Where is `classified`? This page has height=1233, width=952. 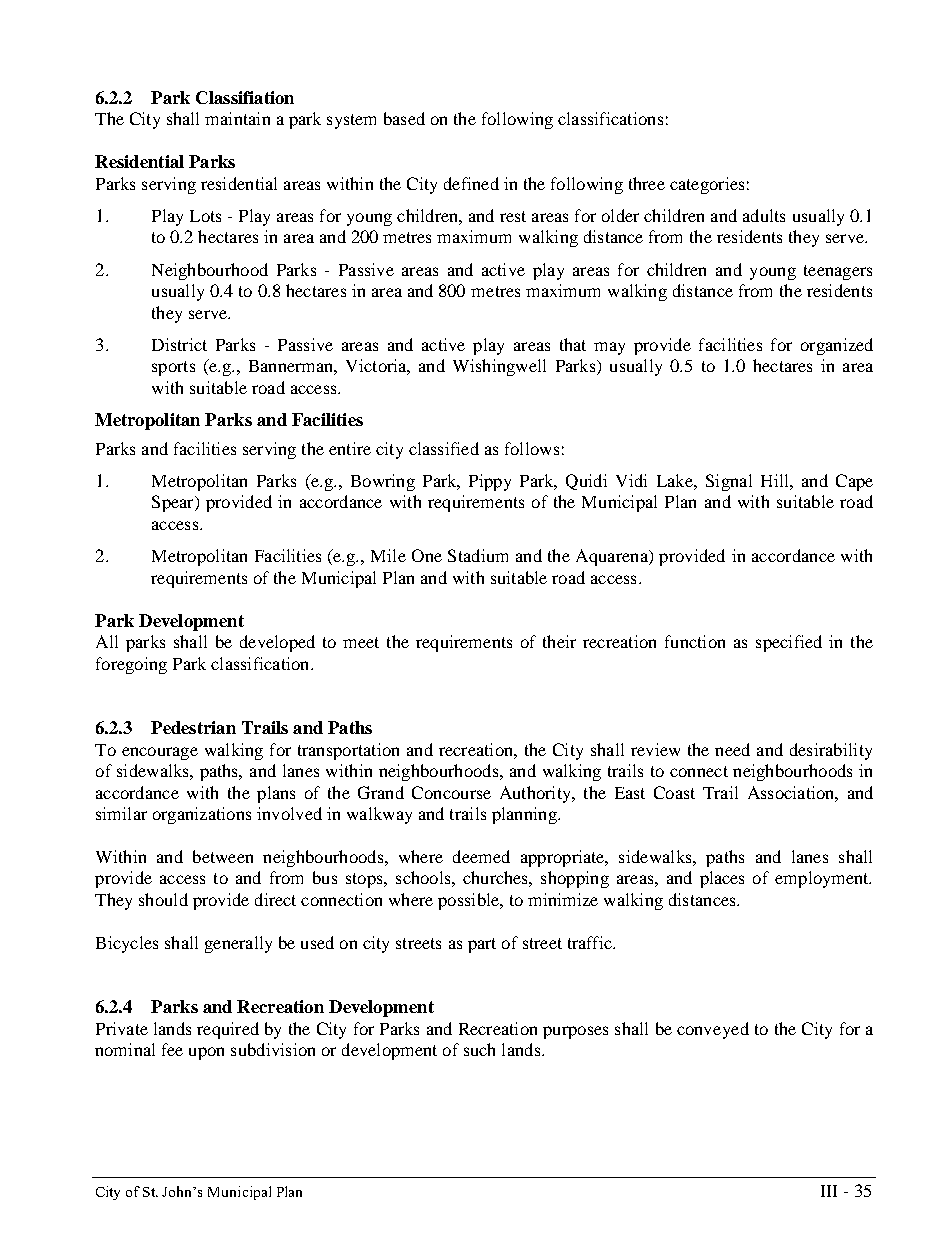
classified is located at coordinates (444, 448).
